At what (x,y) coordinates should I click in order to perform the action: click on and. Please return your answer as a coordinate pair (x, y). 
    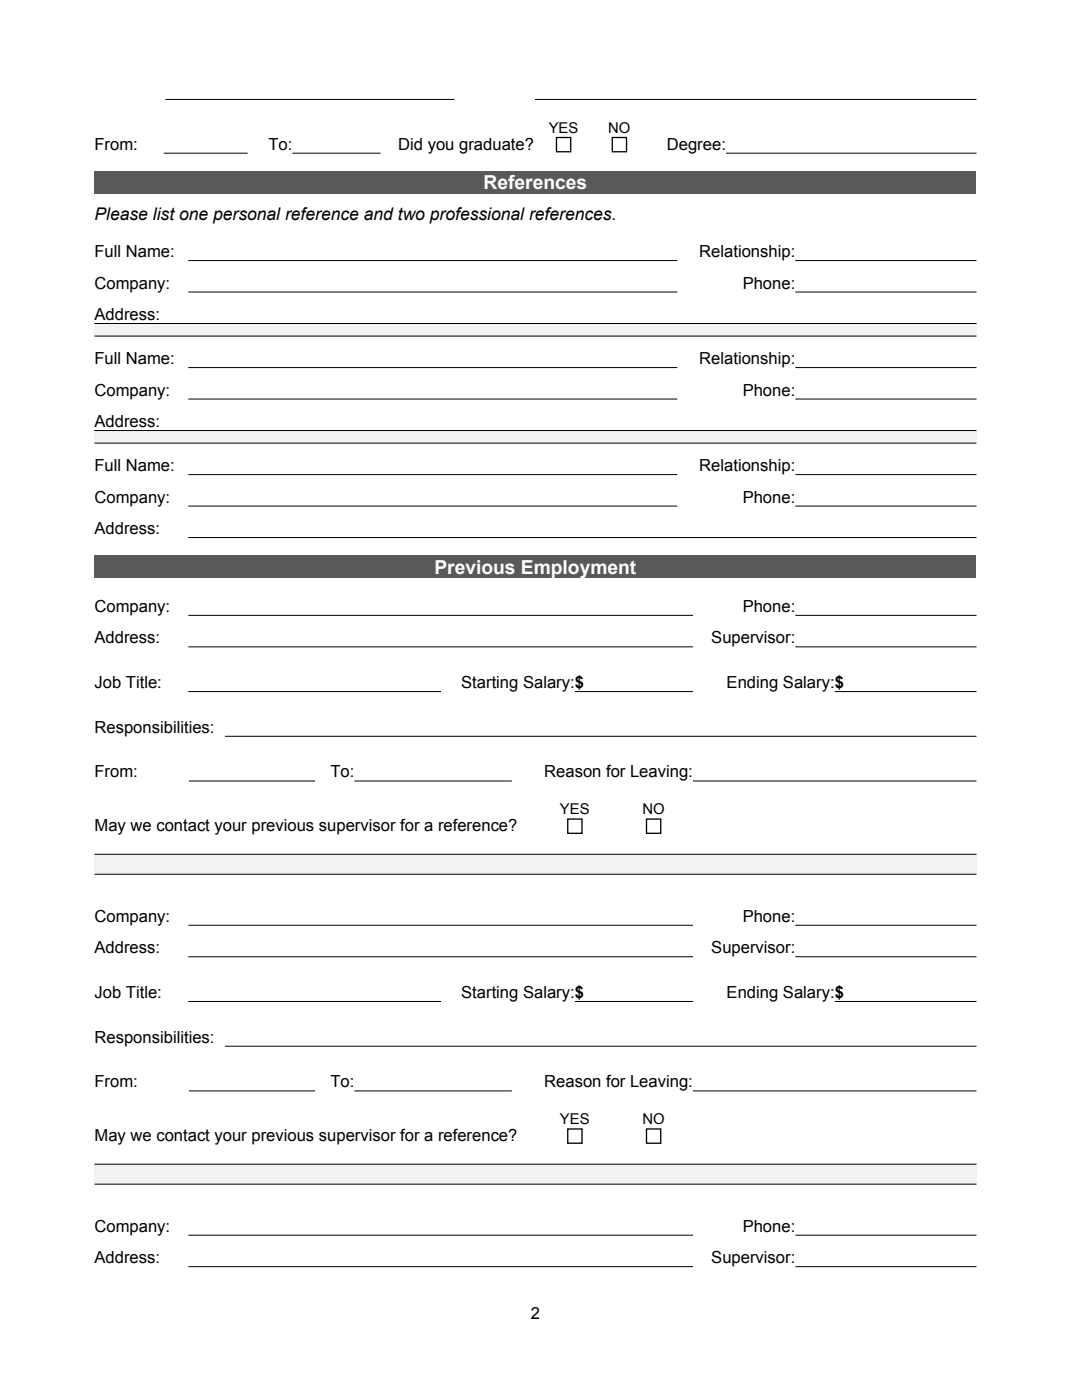
    Looking at the image, I should click on (379, 214).
